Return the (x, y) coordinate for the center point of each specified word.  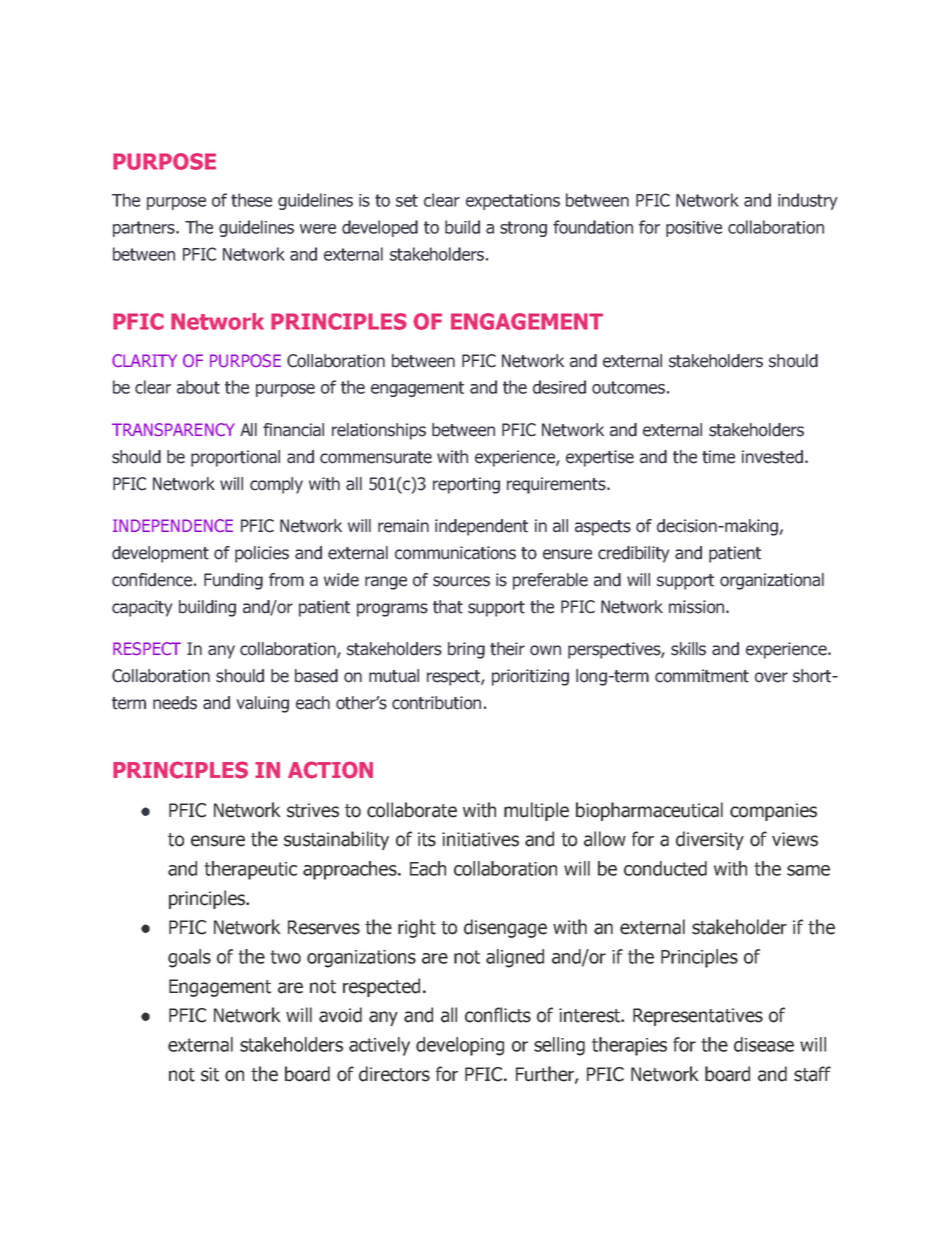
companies (773, 812)
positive (694, 229)
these (251, 200)
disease (764, 1044)
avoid (340, 1015)
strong (523, 229)
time (718, 457)
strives (313, 810)
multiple (536, 811)
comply (276, 485)
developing (460, 1046)
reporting (466, 485)
